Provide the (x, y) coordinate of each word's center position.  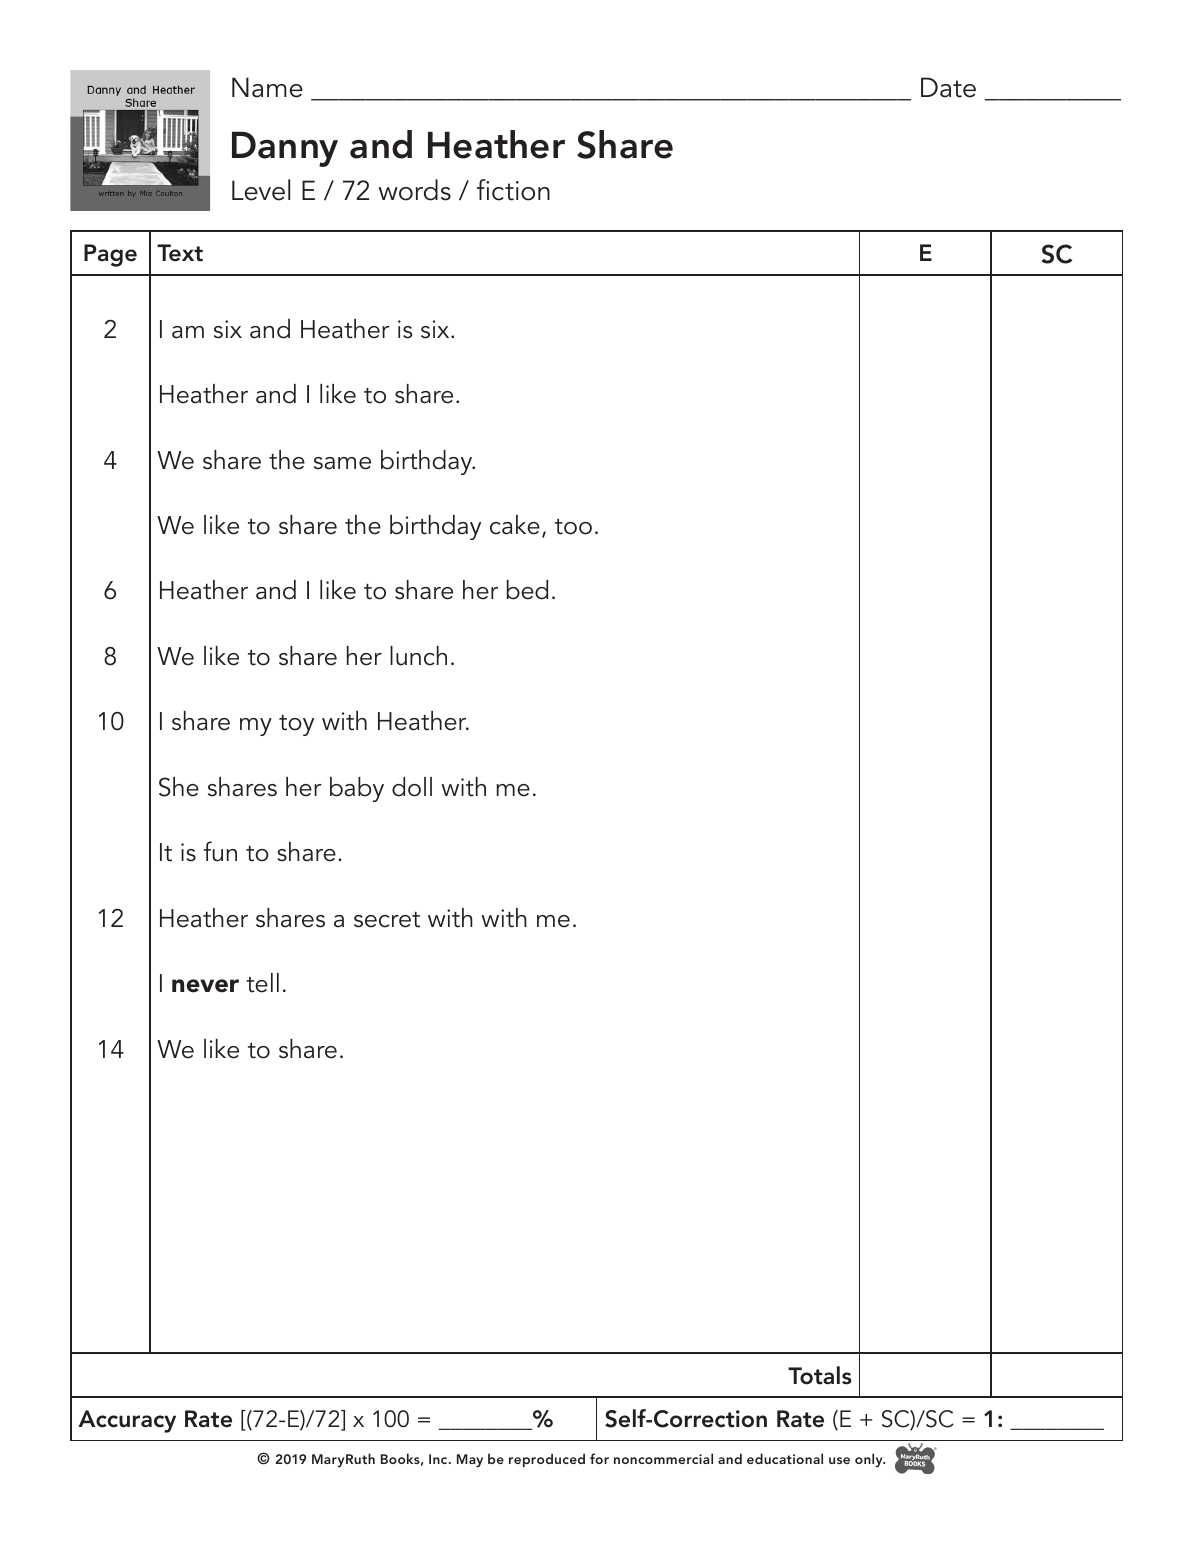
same (342, 463)
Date (948, 87)
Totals (820, 1375)
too (573, 527)
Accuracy (127, 1421)
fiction (513, 190)
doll (412, 787)
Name (267, 87)
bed (527, 590)
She (179, 787)
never (205, 986)
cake (515, 525)
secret (387, 920)
